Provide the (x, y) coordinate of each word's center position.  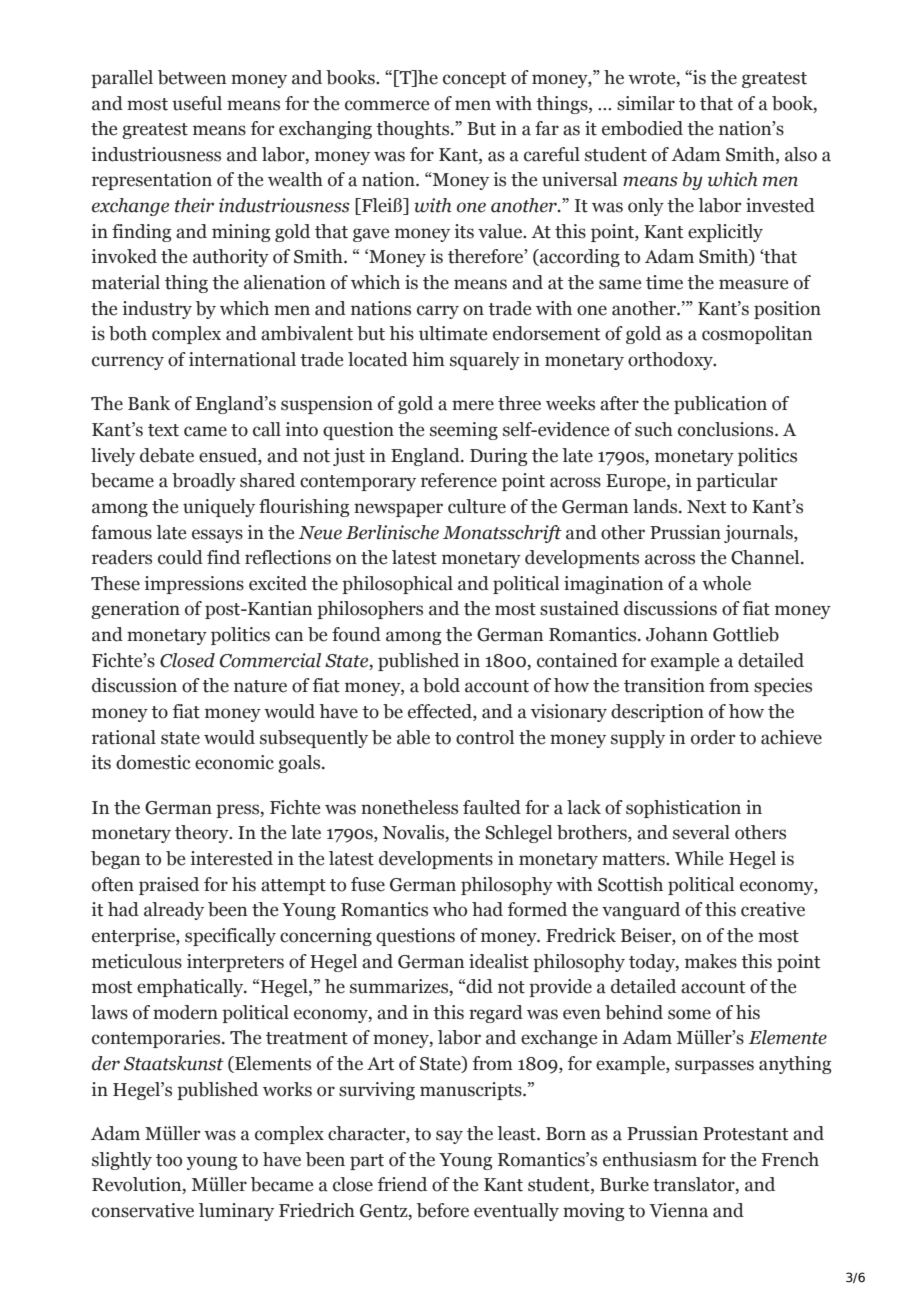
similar (646, 103)
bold (441, 685)
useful (197, 103)
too (169, 1160)
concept (474, 80)
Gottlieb (746, 634)
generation (135, 610)
